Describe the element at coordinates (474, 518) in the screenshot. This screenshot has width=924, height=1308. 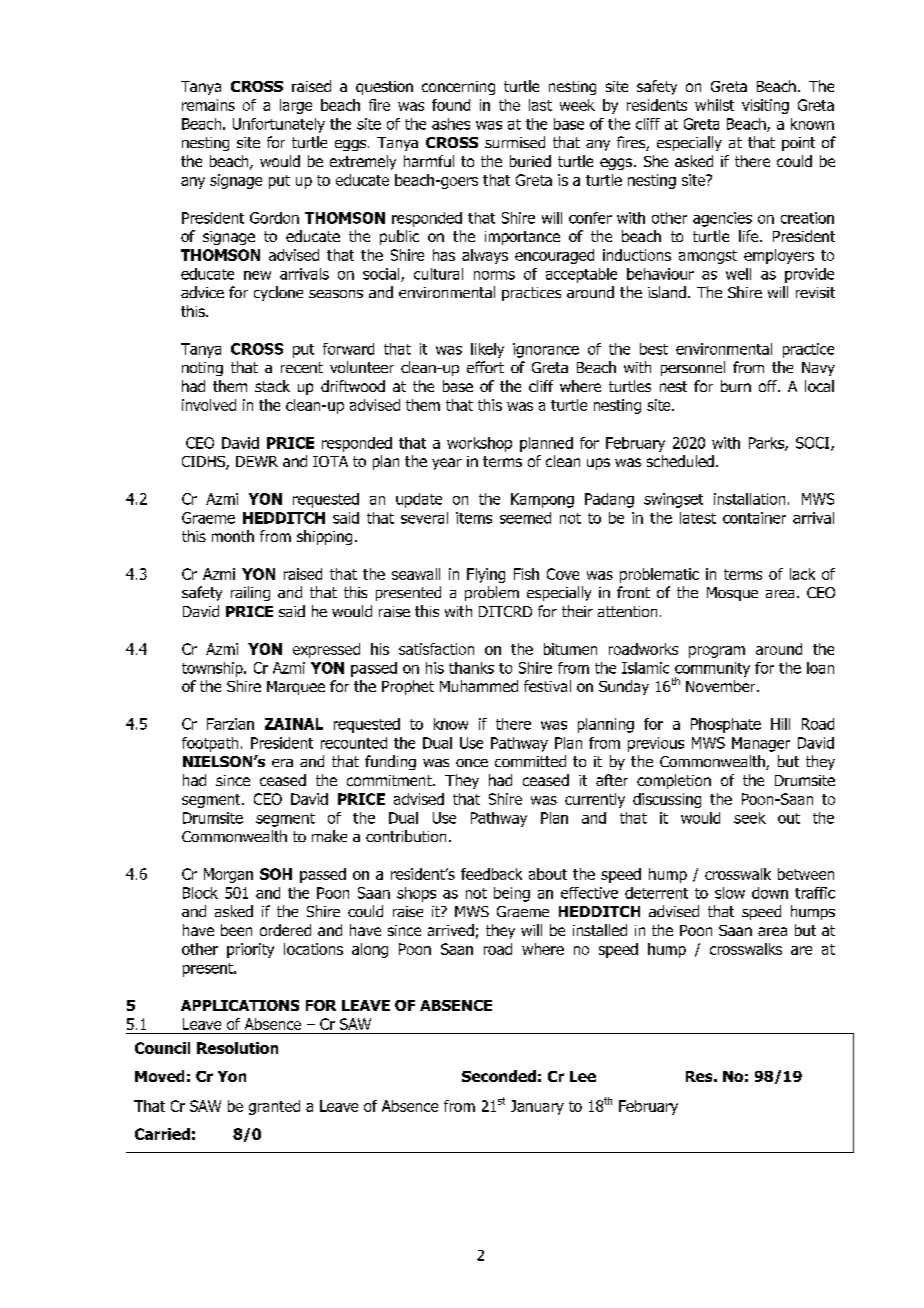
I see `items` at that location.
